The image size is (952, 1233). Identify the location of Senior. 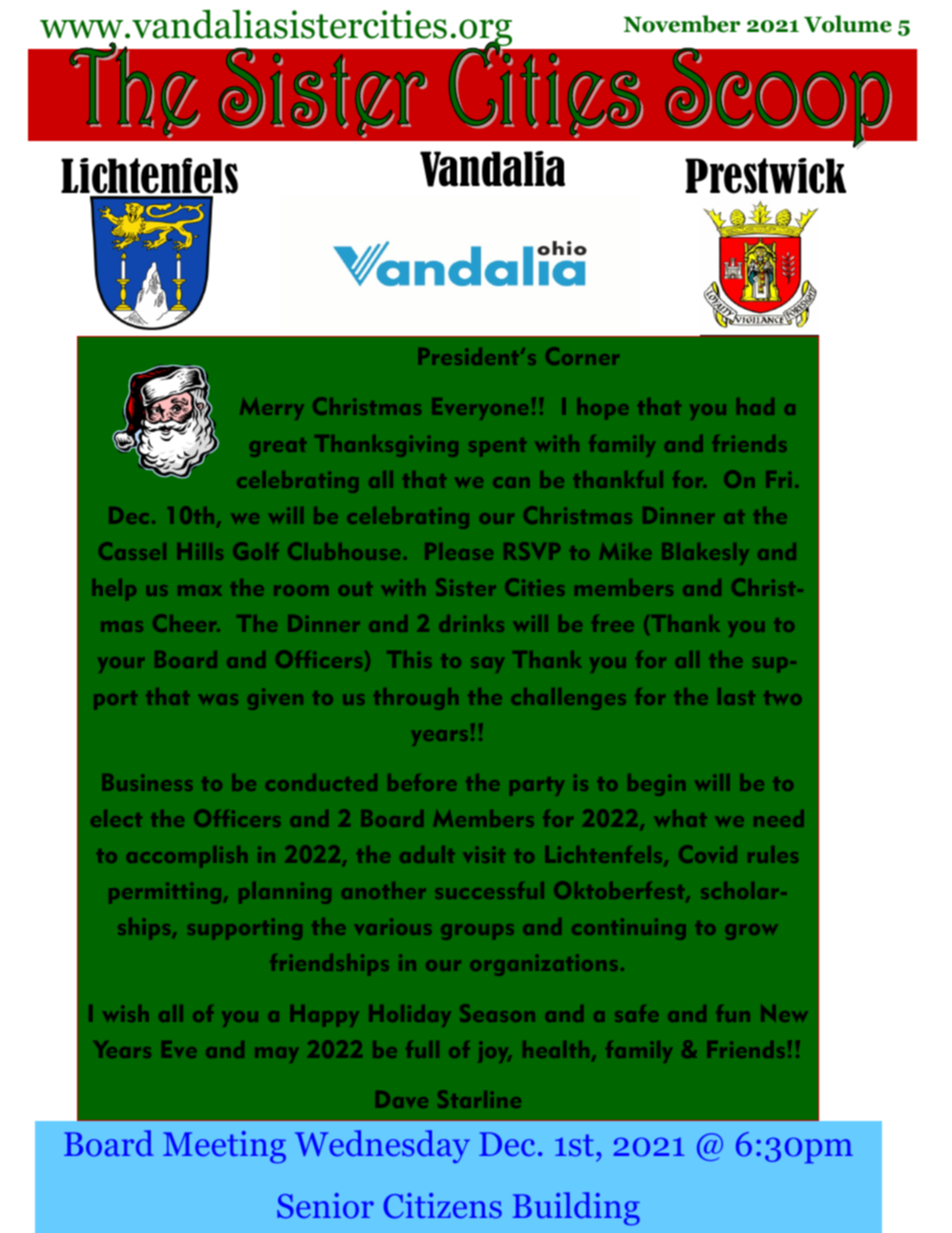
(325, 1205).
